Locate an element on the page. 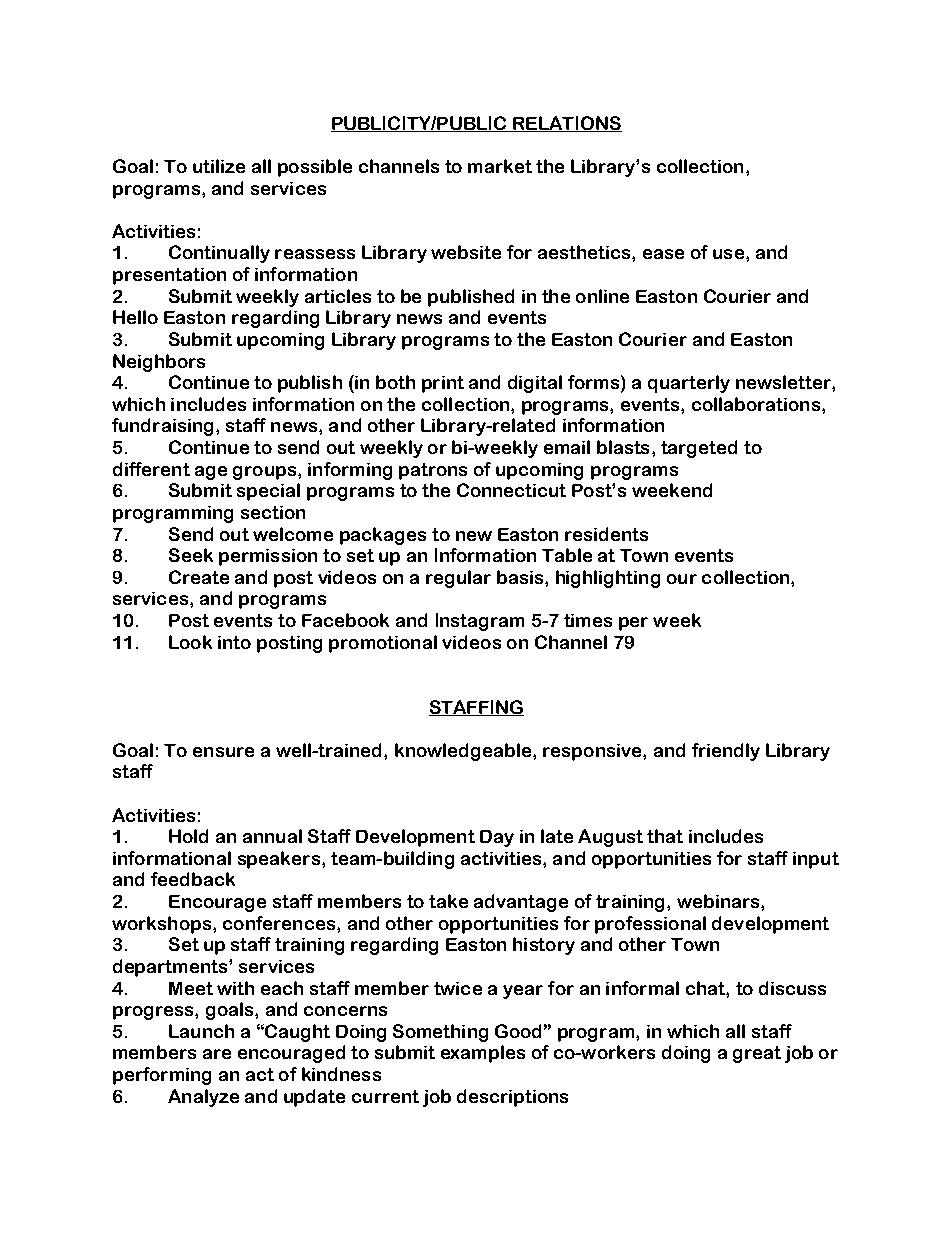  friendly is located at coordinates (726, 752).
